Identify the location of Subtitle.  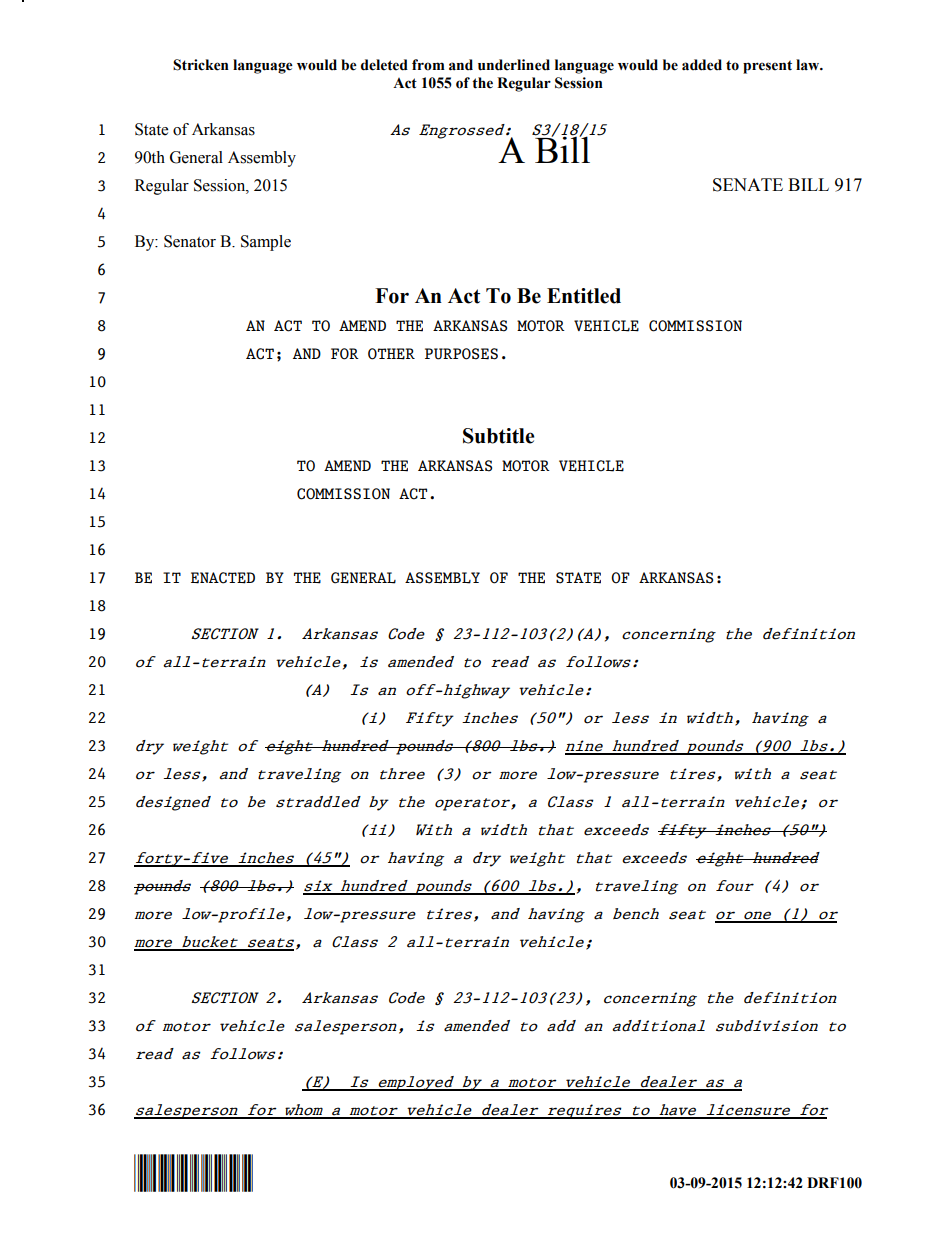
(498, 436).
